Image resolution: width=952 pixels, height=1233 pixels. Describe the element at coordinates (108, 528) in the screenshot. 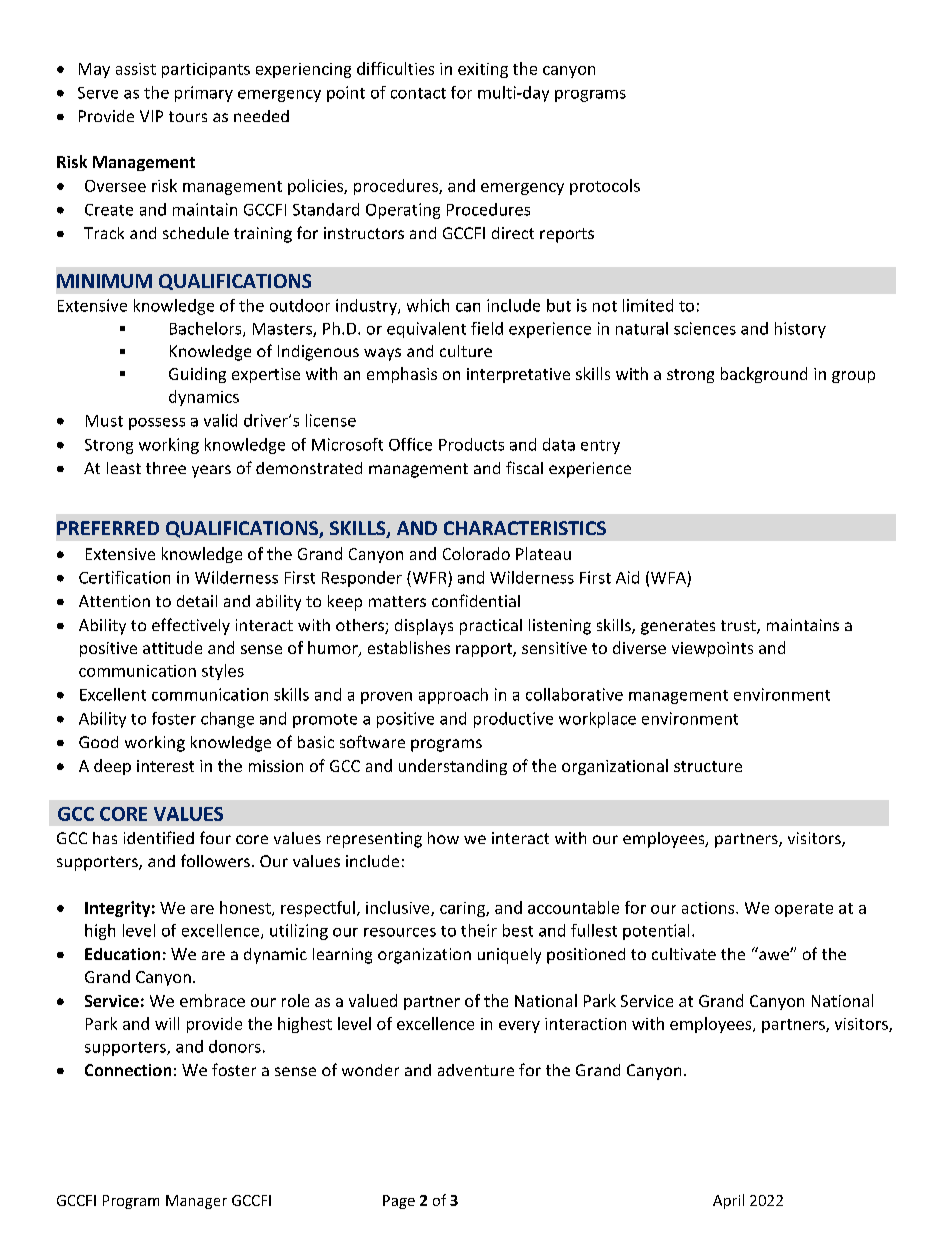

I see `PREFERRED` at that location.
